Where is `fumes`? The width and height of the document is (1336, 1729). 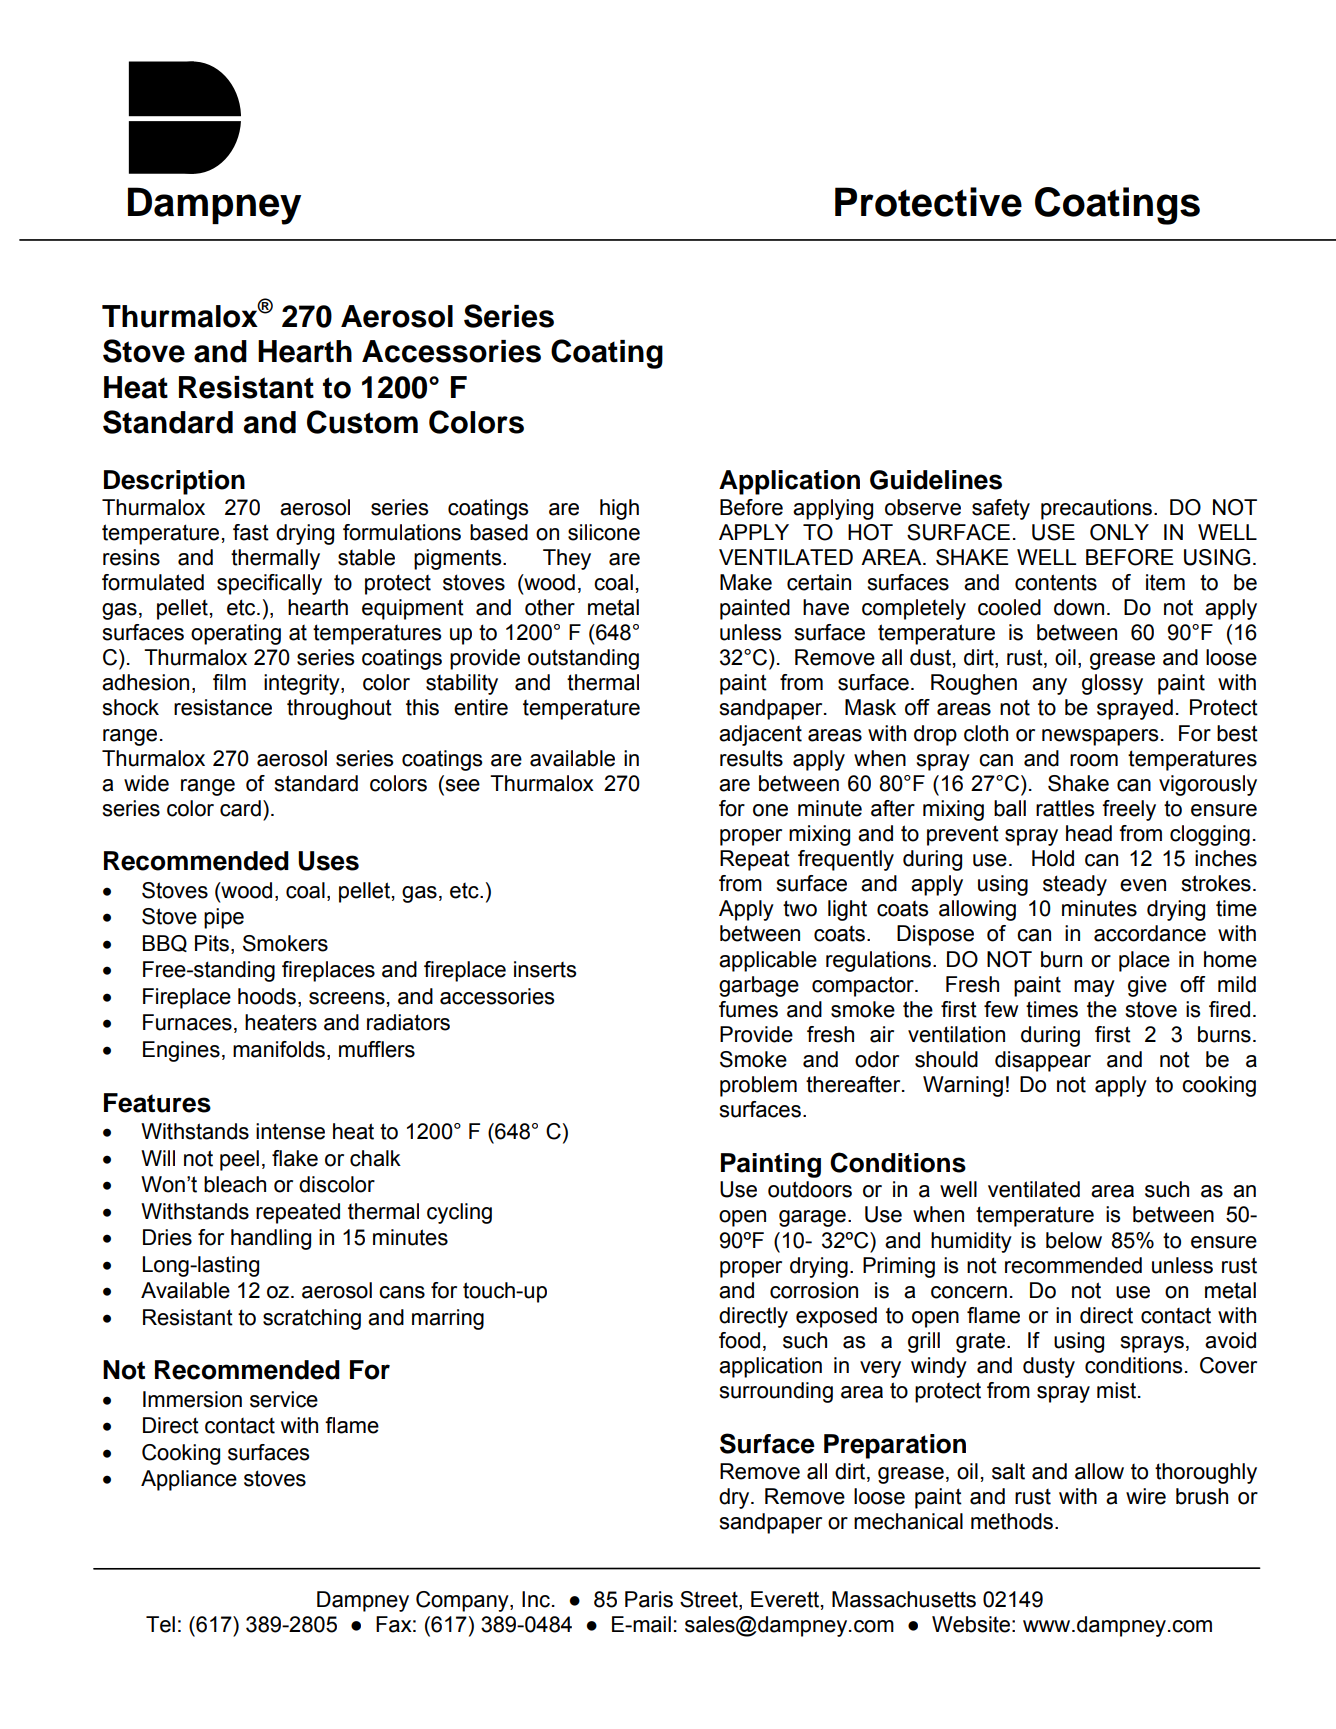 fumes is located at coordinates (748, 1009).
